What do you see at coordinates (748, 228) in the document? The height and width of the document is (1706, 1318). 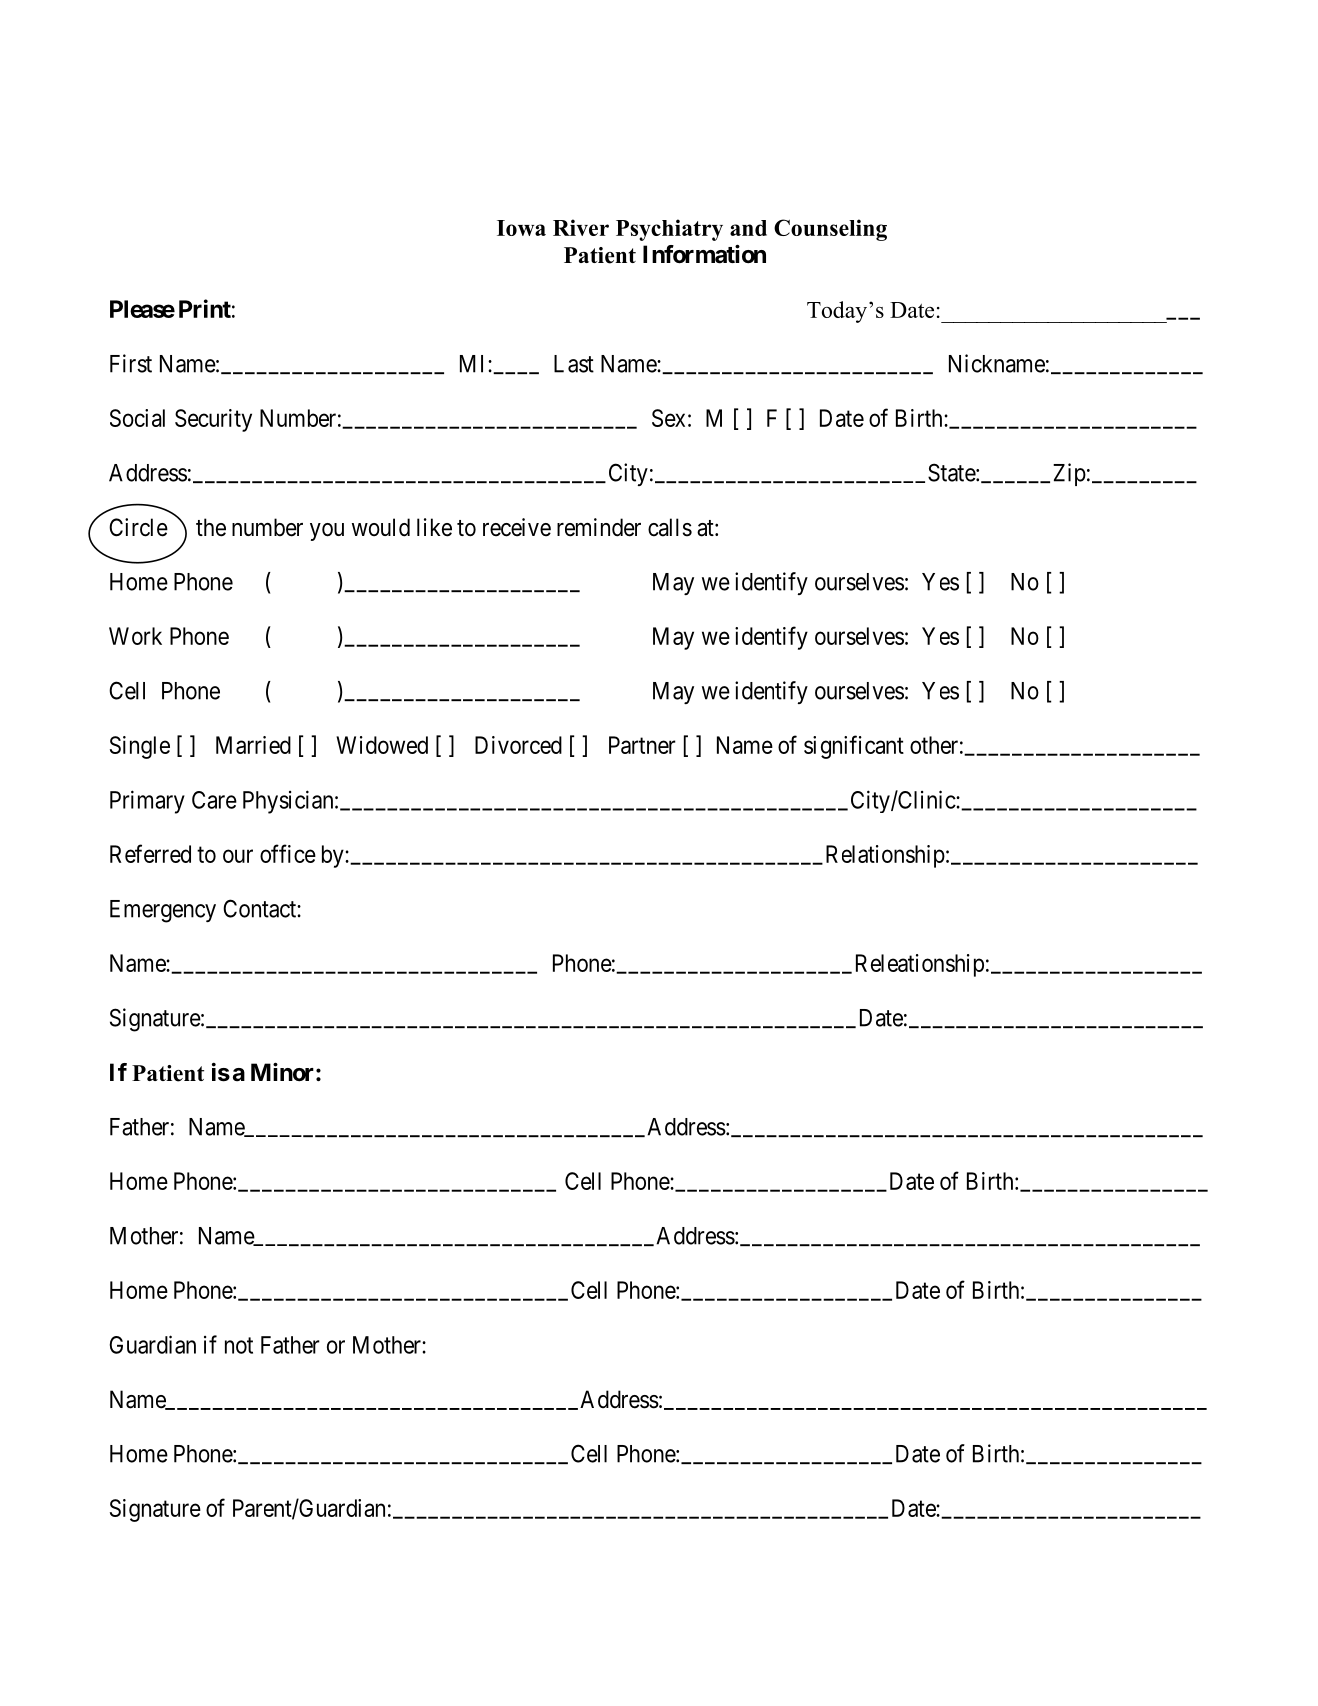 I see `and` at bounding box center [748, 228].
